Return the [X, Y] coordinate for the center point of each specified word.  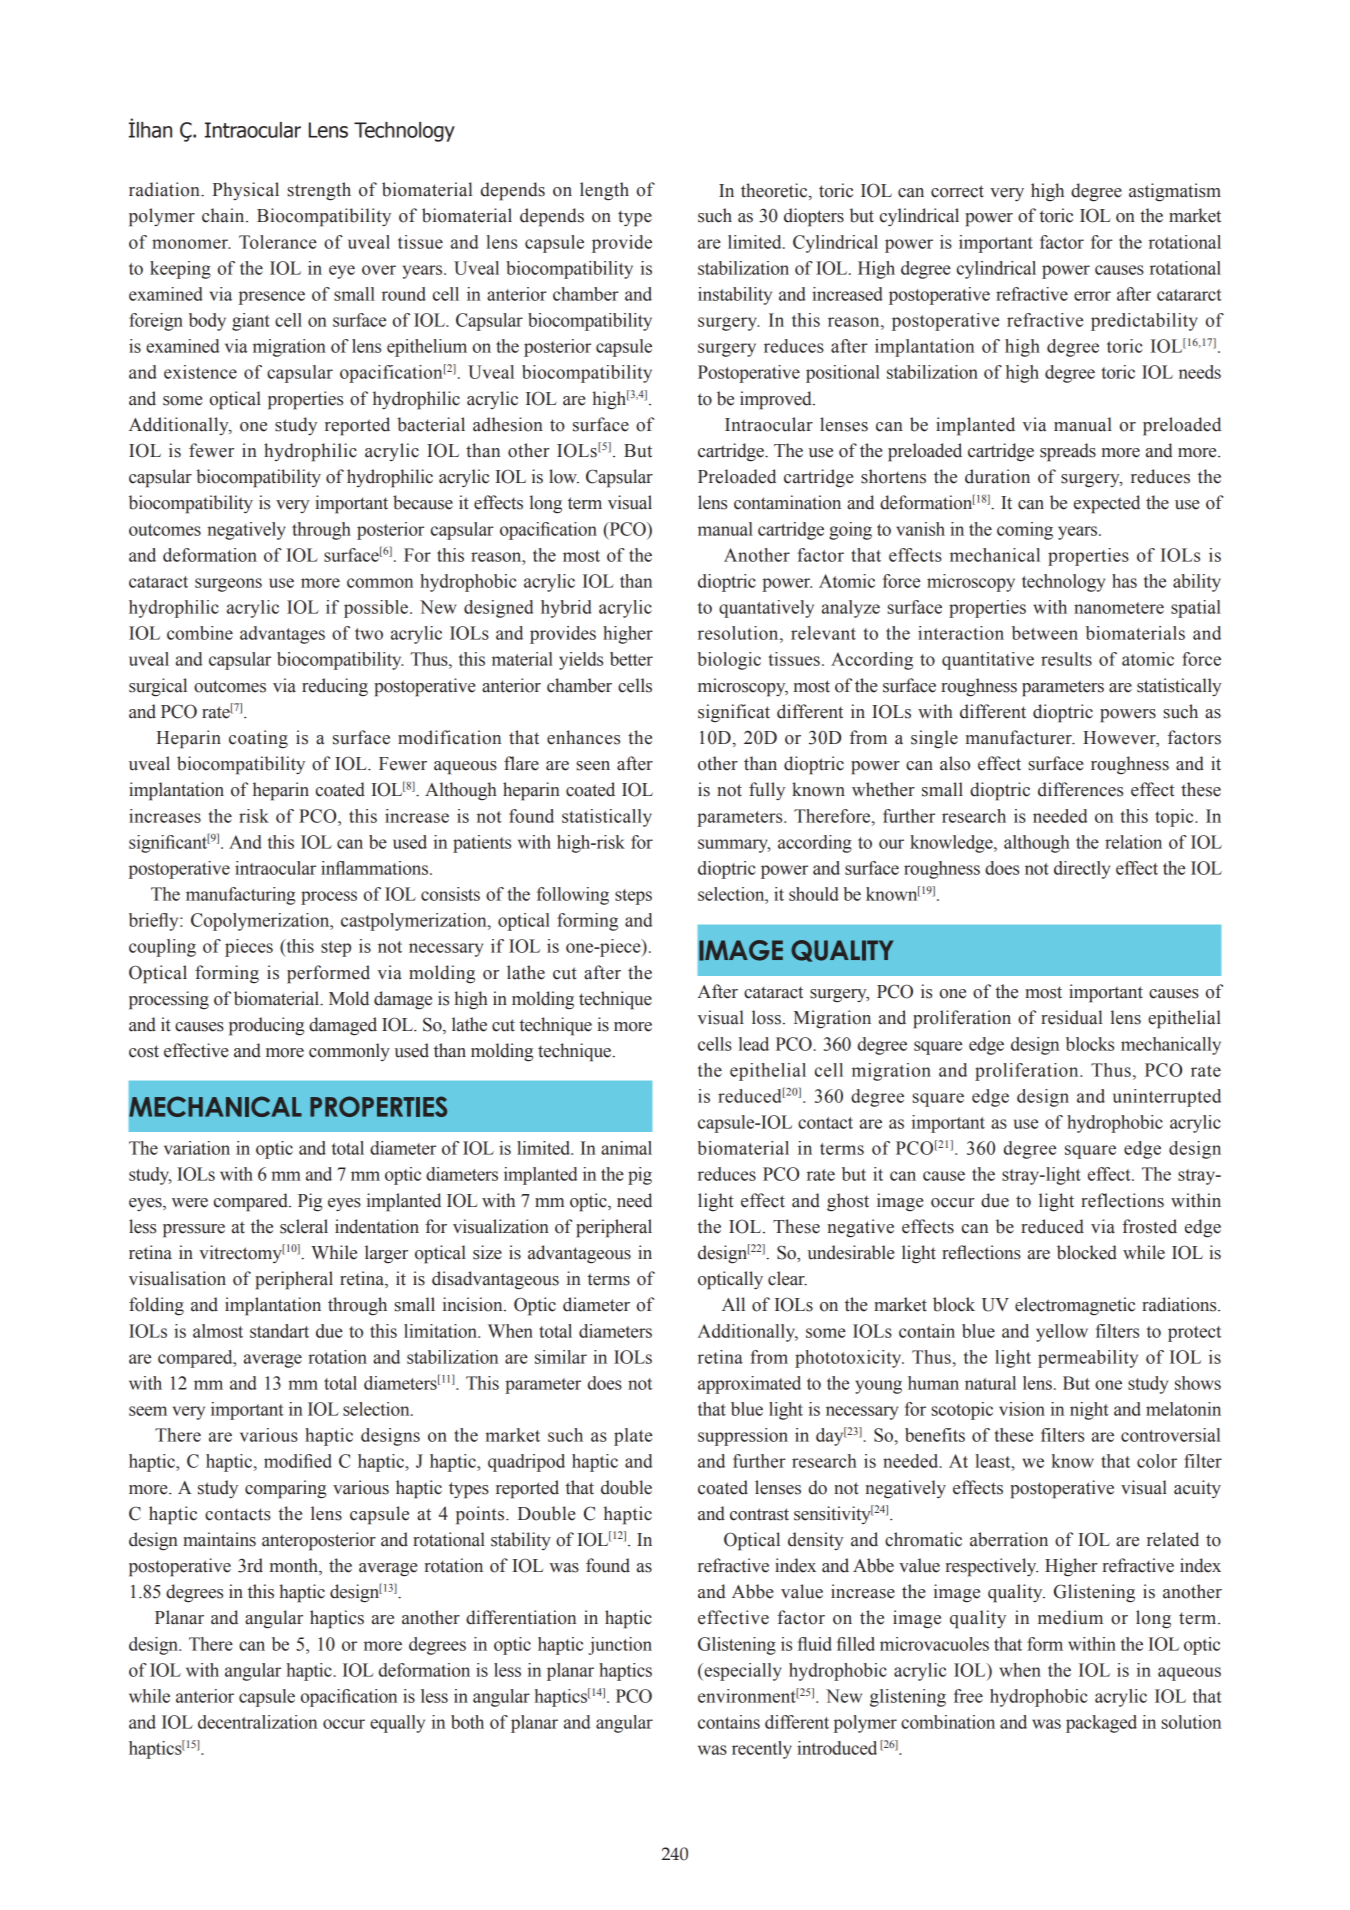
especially [742, 1672]
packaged [1101, 1724]
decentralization [257, 1722]
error [1092, 296]
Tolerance [278, 242]
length [604, 191]
